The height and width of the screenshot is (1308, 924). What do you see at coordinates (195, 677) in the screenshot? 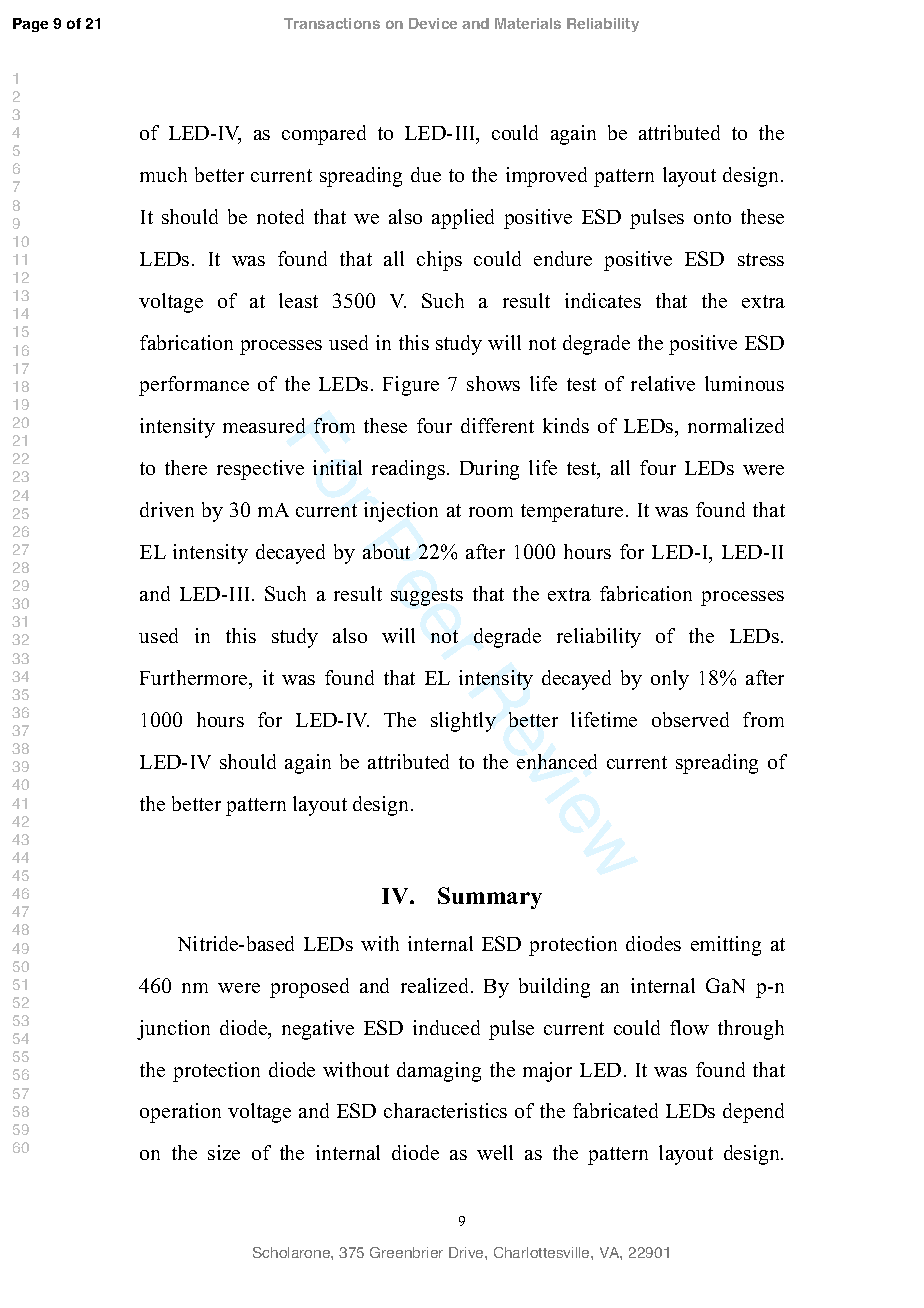
I see `Furthermore` at bounding box center [195, 677].
